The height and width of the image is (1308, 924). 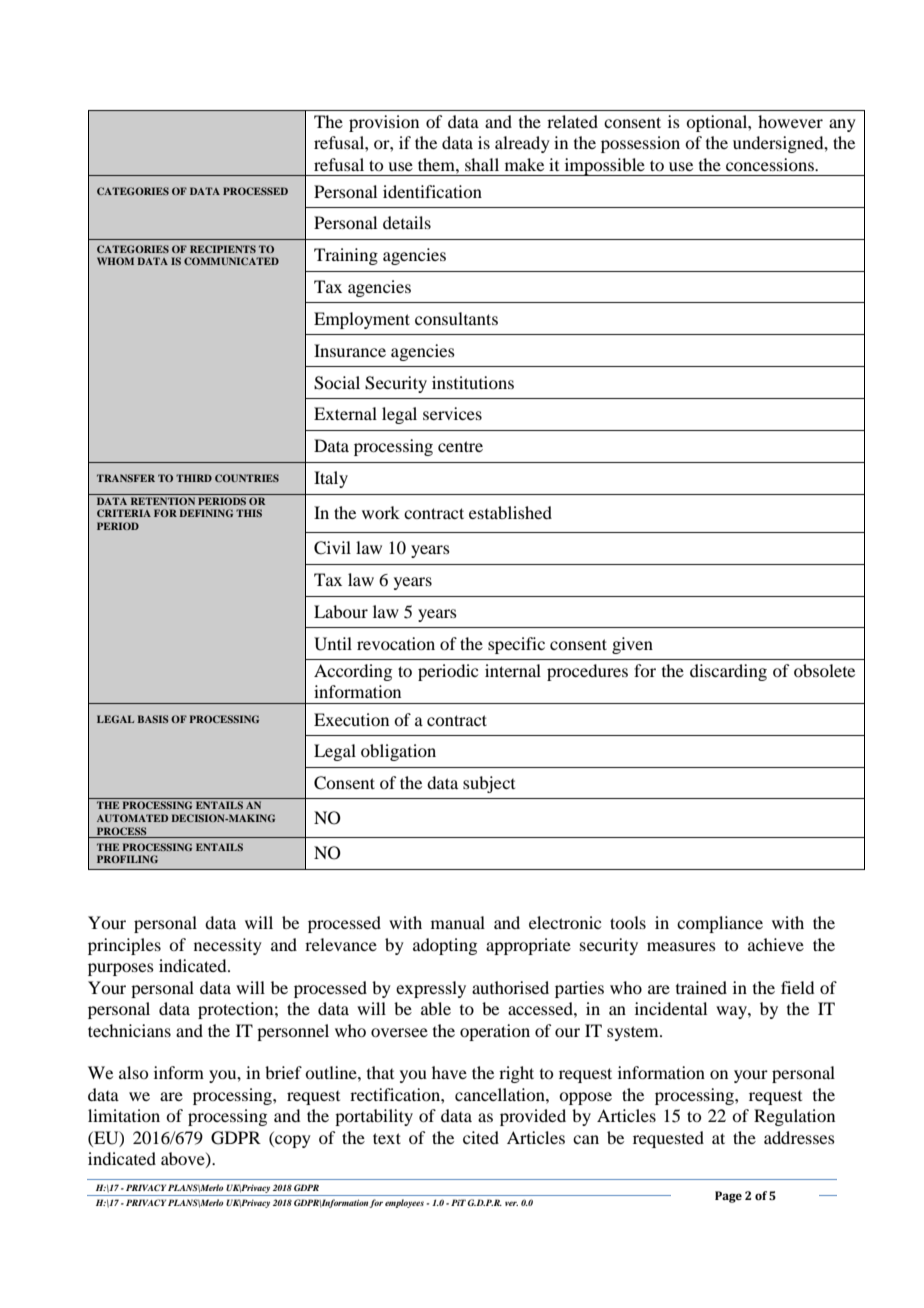 What do you see at coordinates (482, 164) in the image?
I see `shall` at bounding box center [482, 164].
